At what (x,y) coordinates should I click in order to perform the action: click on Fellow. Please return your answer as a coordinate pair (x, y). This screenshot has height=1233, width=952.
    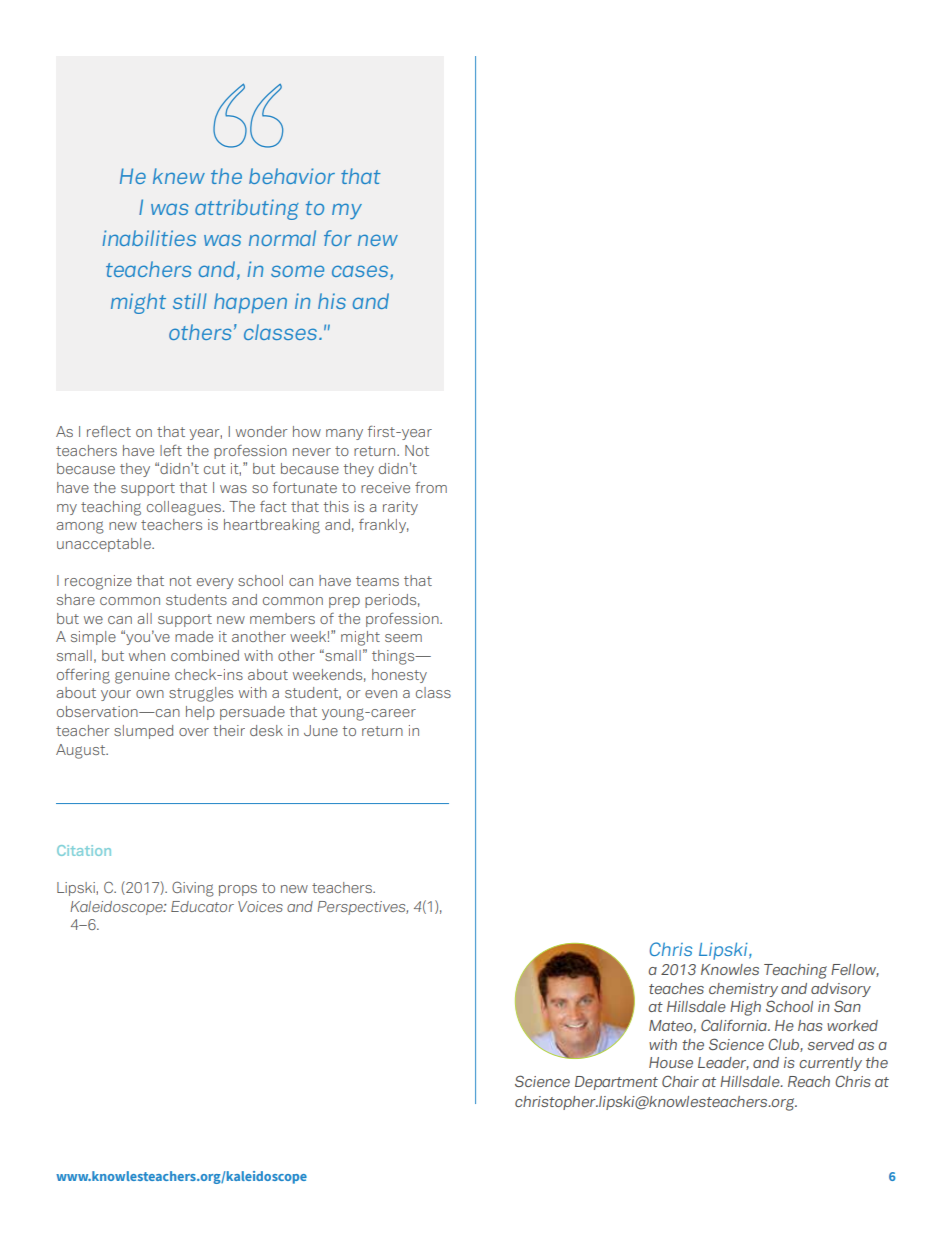
    Looking at the image, I should click on (855, 970).
